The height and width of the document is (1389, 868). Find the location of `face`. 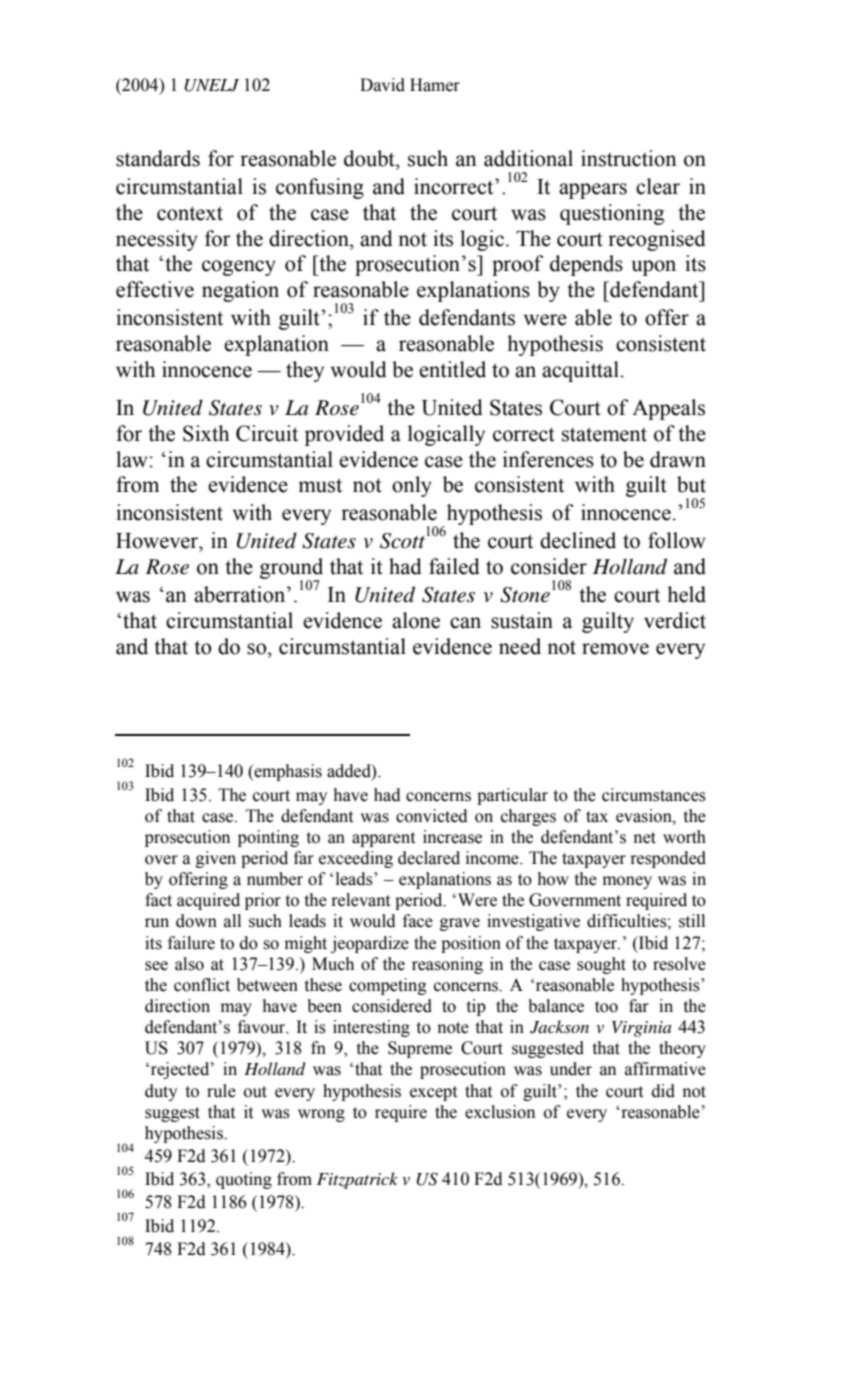

face is located at coordinates (418, 921).
